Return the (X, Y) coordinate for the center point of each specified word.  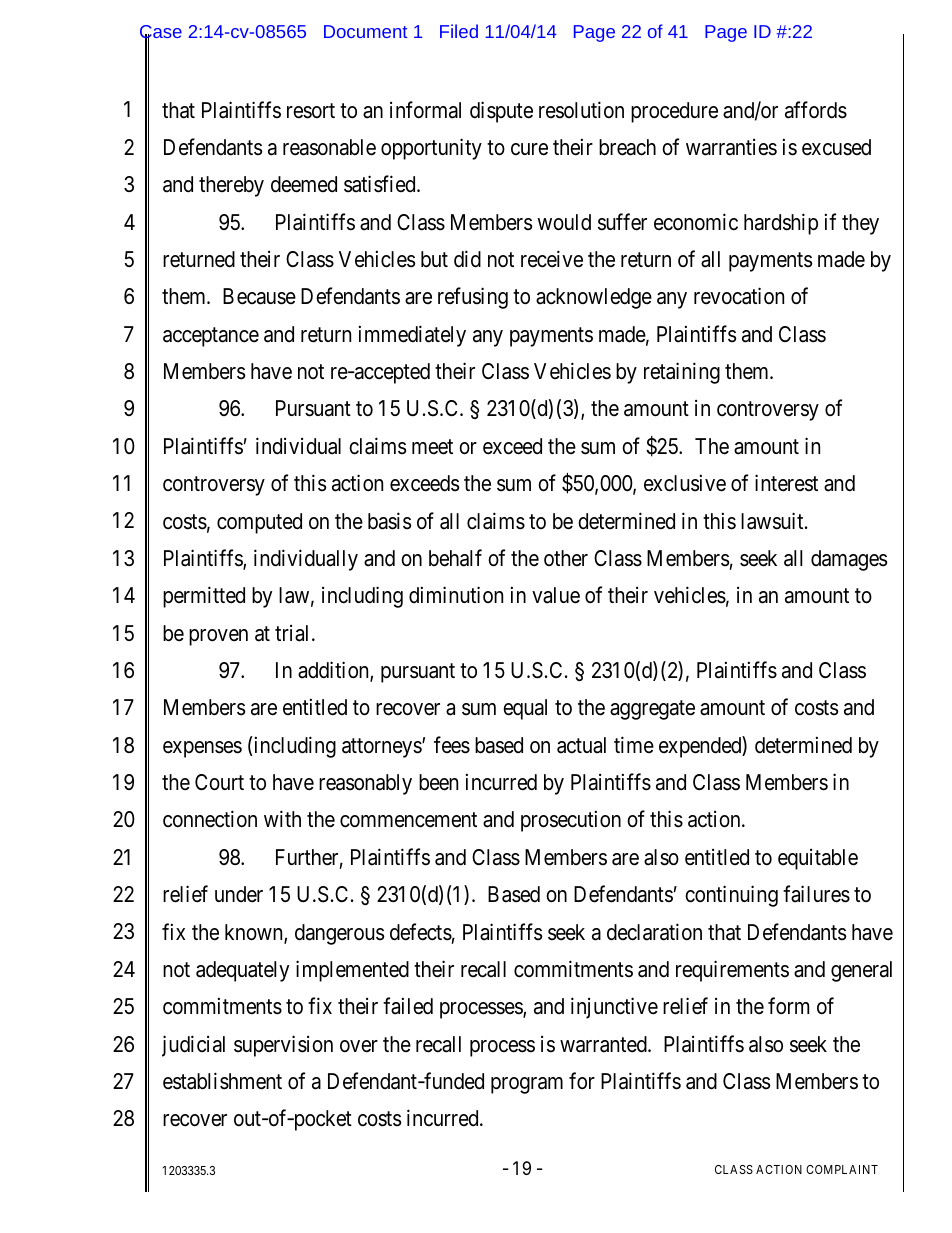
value (556, 595)
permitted (204, 597)
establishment (222, 1081)
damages (849, 560)
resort (311, 111)
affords (816, 110)
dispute (501, 112)
